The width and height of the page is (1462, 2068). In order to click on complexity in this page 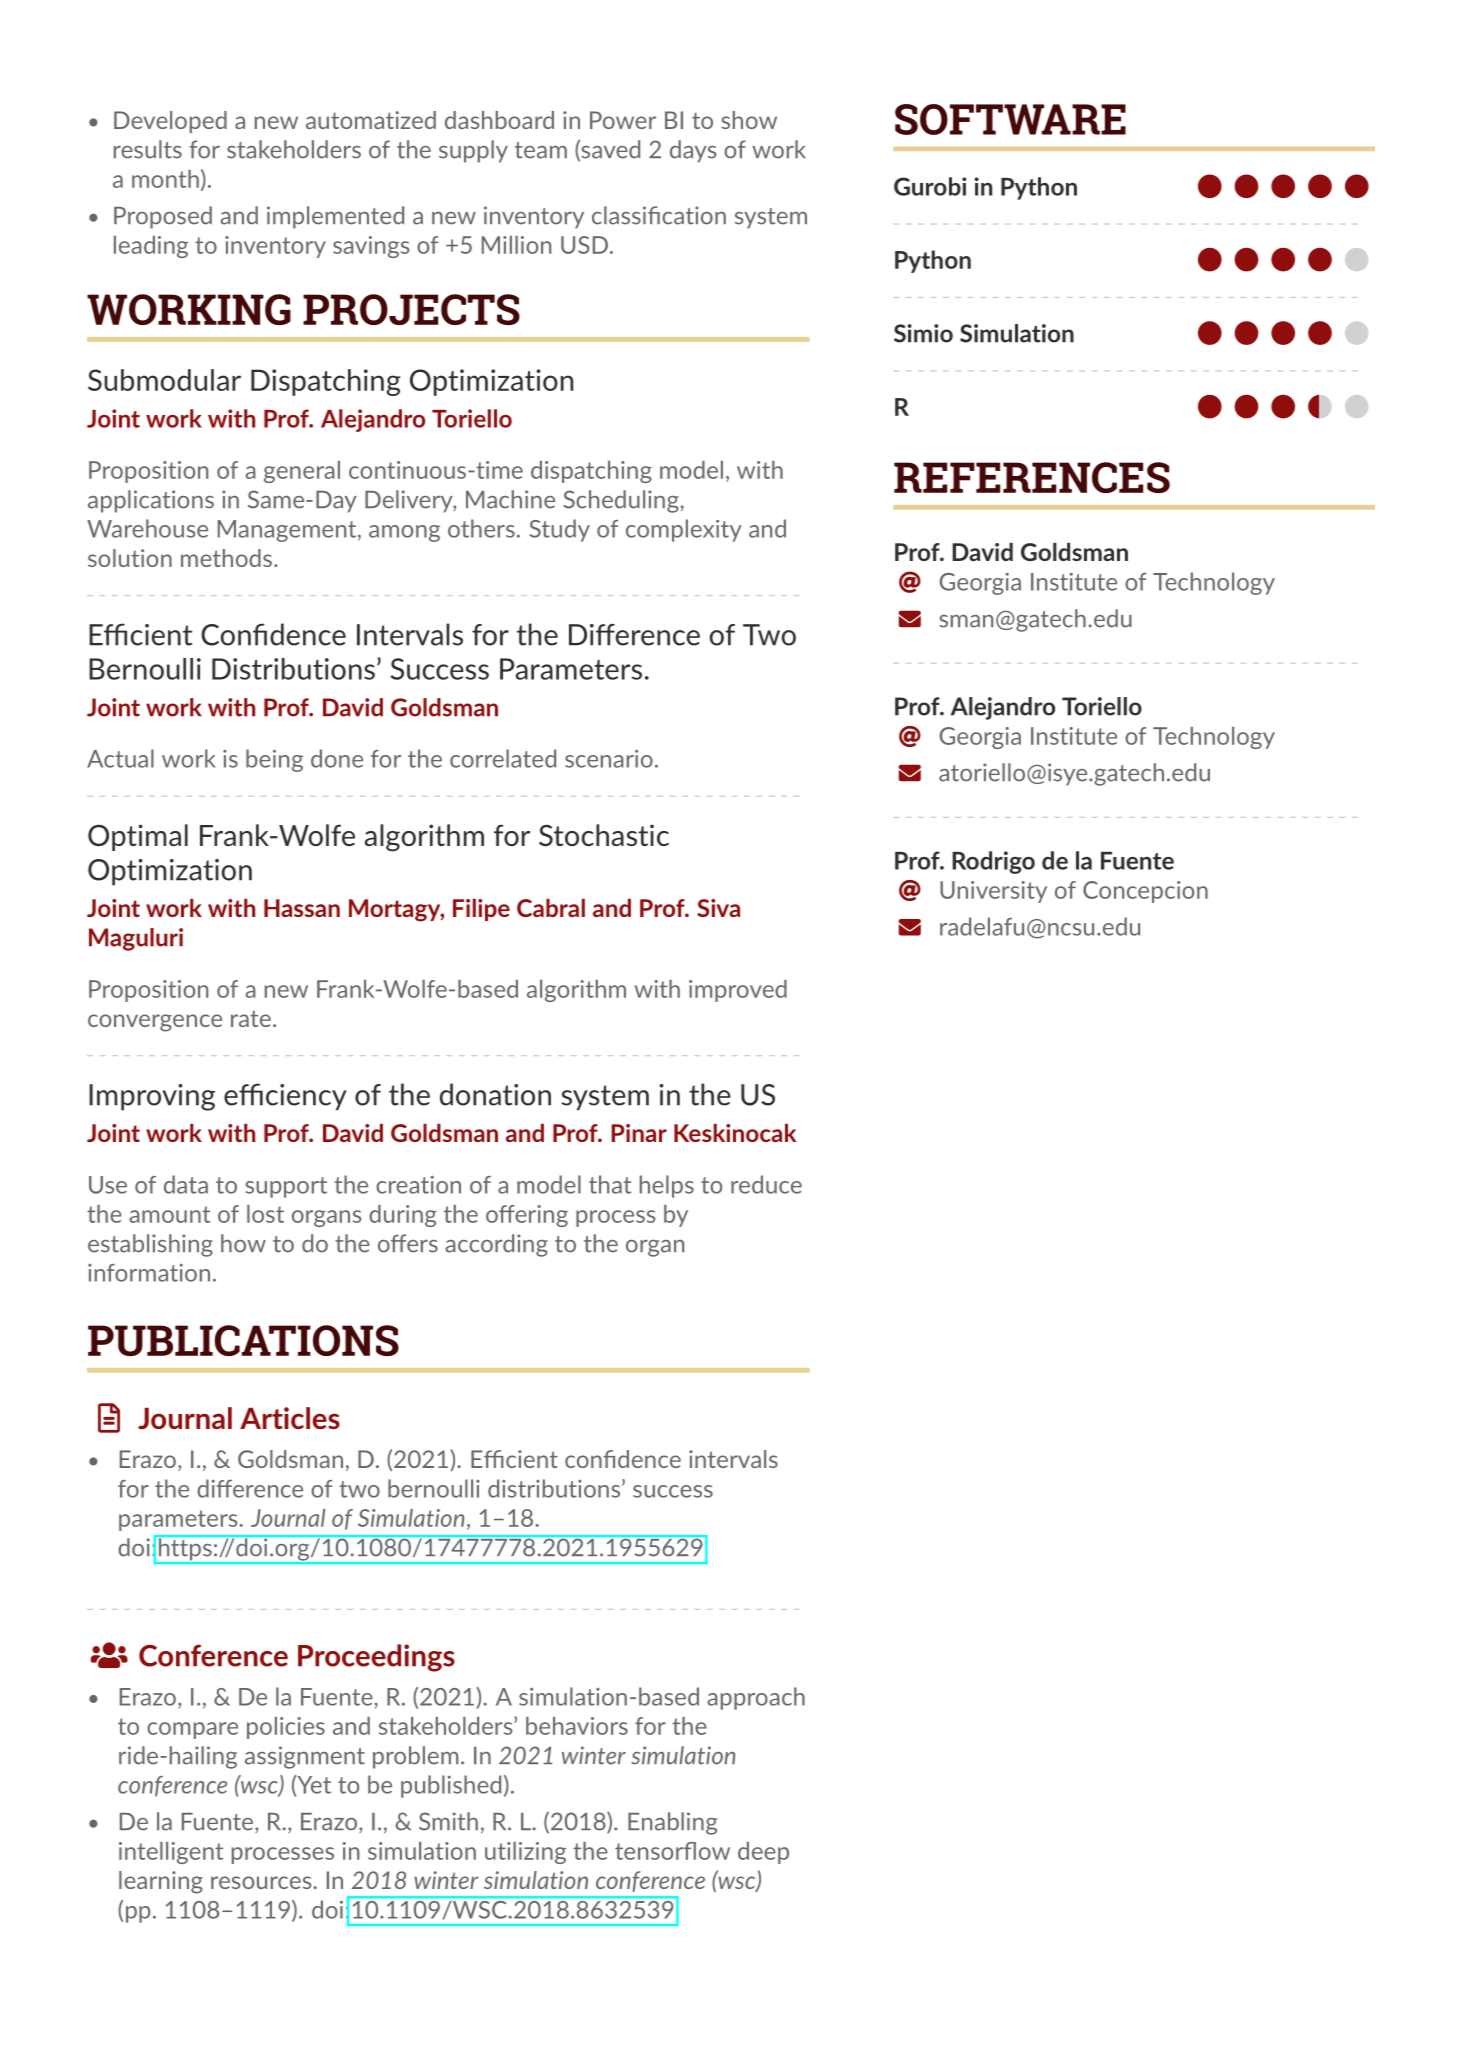, I will do `click(684, 530)`.
